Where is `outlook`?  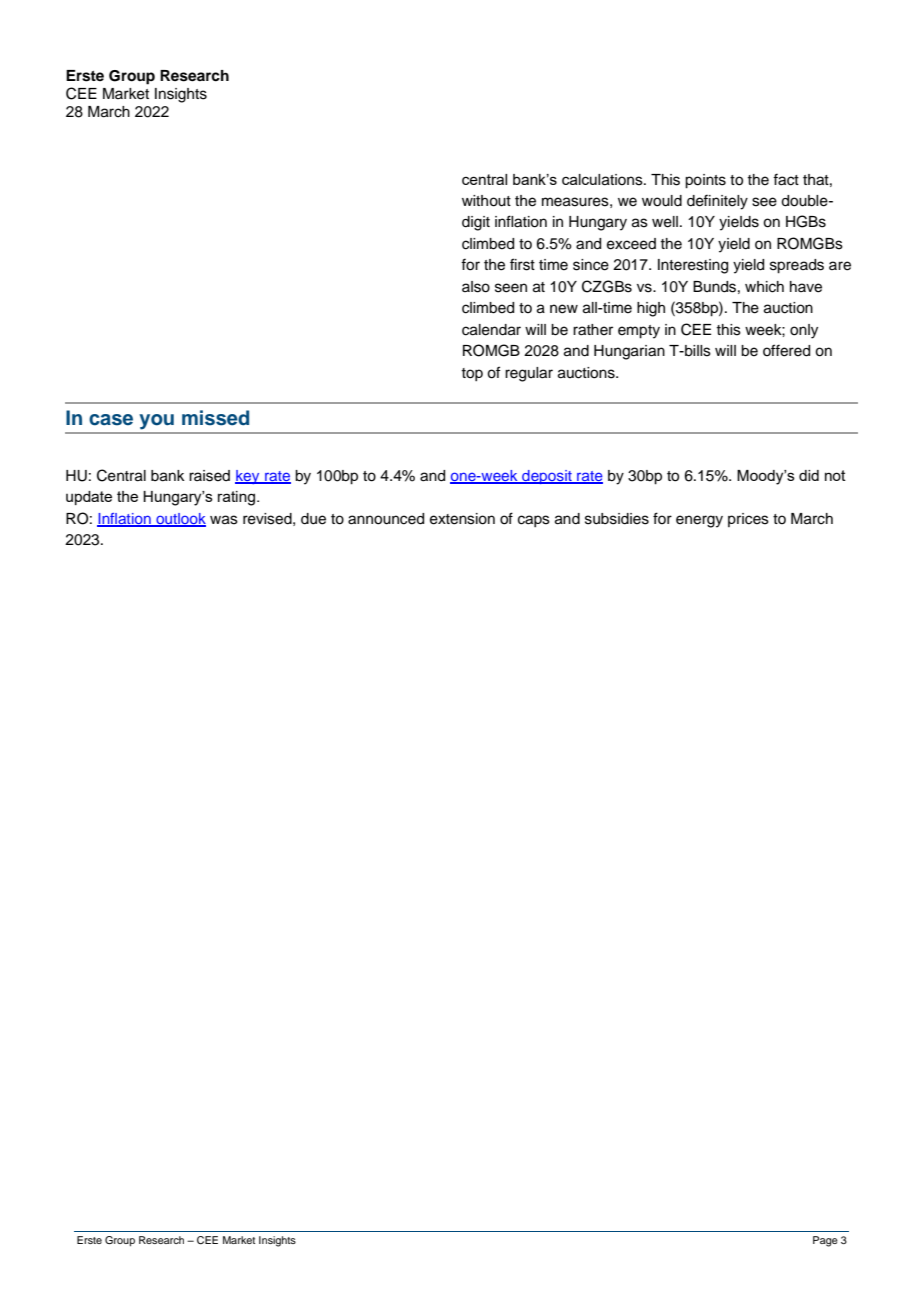
outlook is located at coordinates (180, 519).
